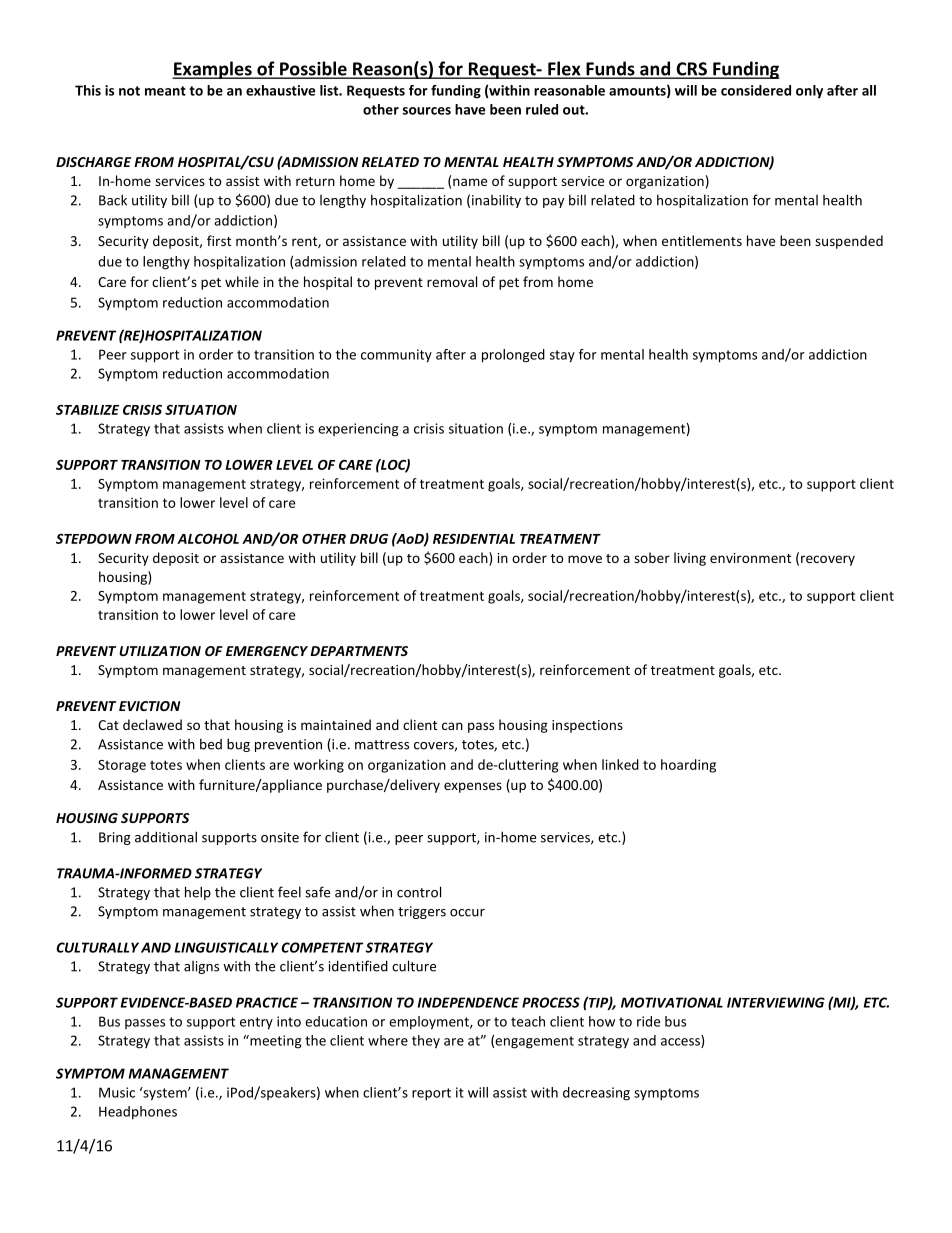 The width and height of the document is (952, 1233). What do you see at coordinates (474, 539) in the document?
I see `RESIDENTIAL` at bounding box center [474, 539].
